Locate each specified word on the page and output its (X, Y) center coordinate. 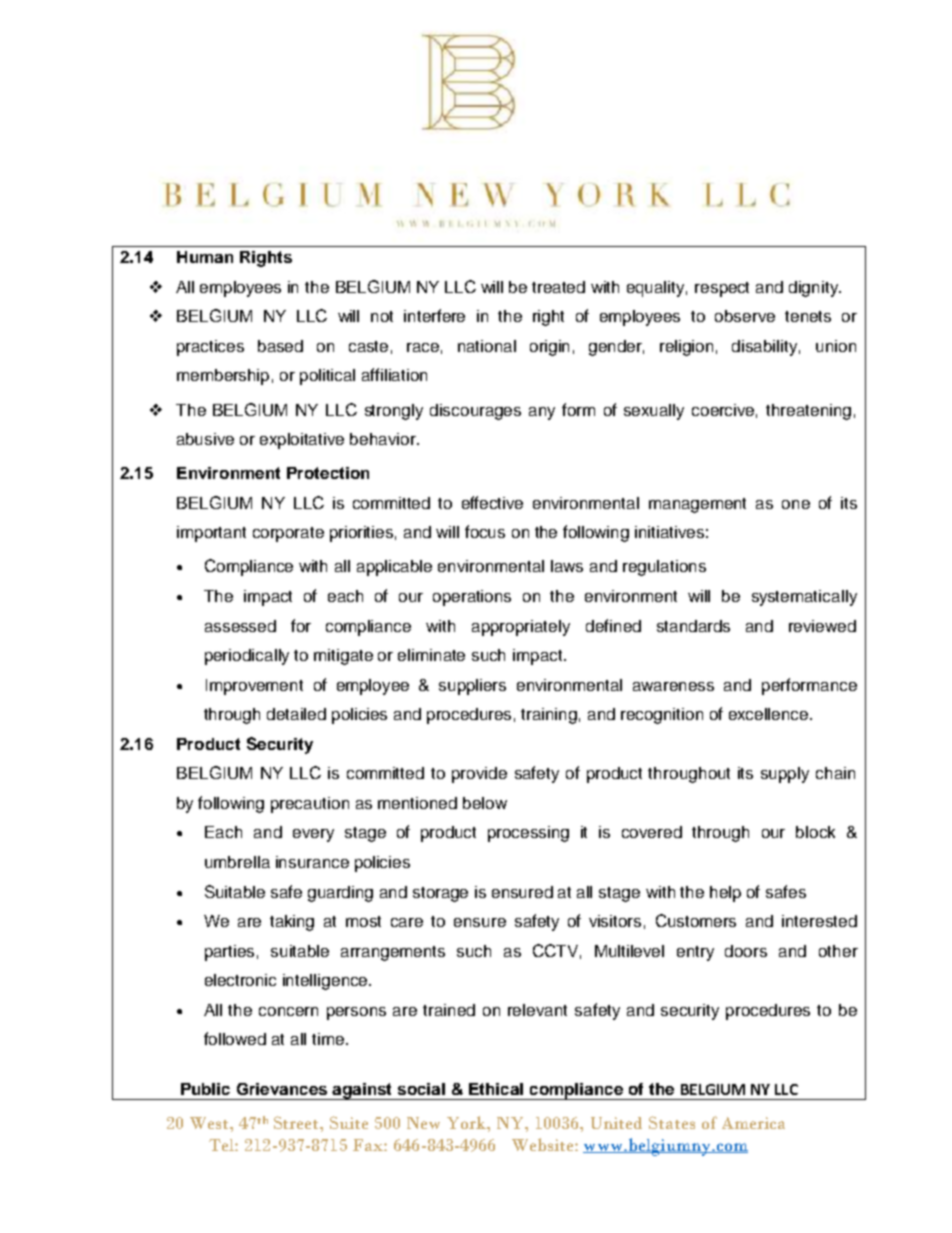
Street (298, 1122)
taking (292, 923)
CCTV (557, 951)
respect (722, 289)
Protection (328, 473)
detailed (296, 714)
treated (558, 287)
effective (492, 502)
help (725, 894)
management (697, 505)
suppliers (472, 687)
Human (205, 257)
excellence (770, 714)
